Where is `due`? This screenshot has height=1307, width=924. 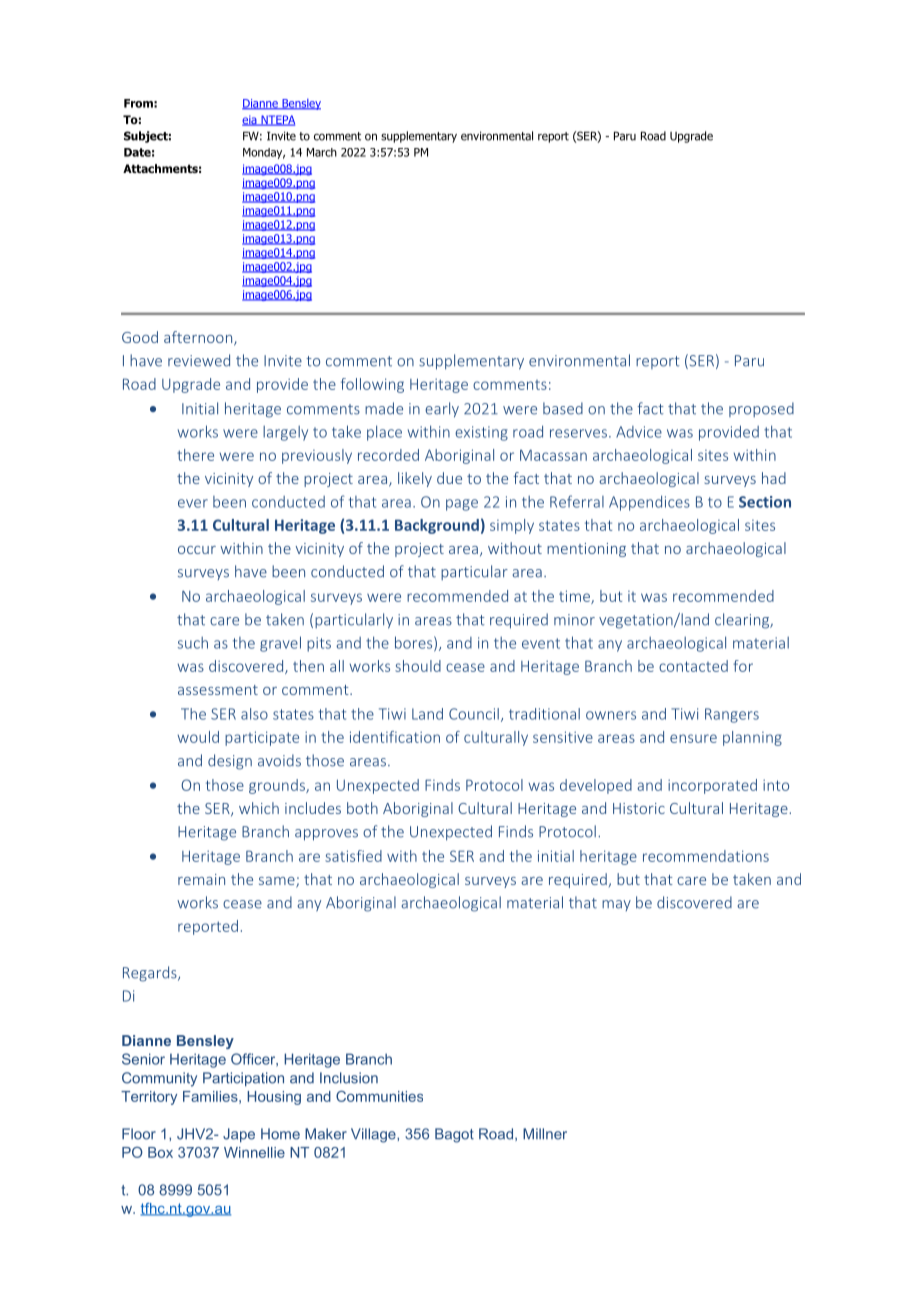
due is located at coordinates (449, 478).
